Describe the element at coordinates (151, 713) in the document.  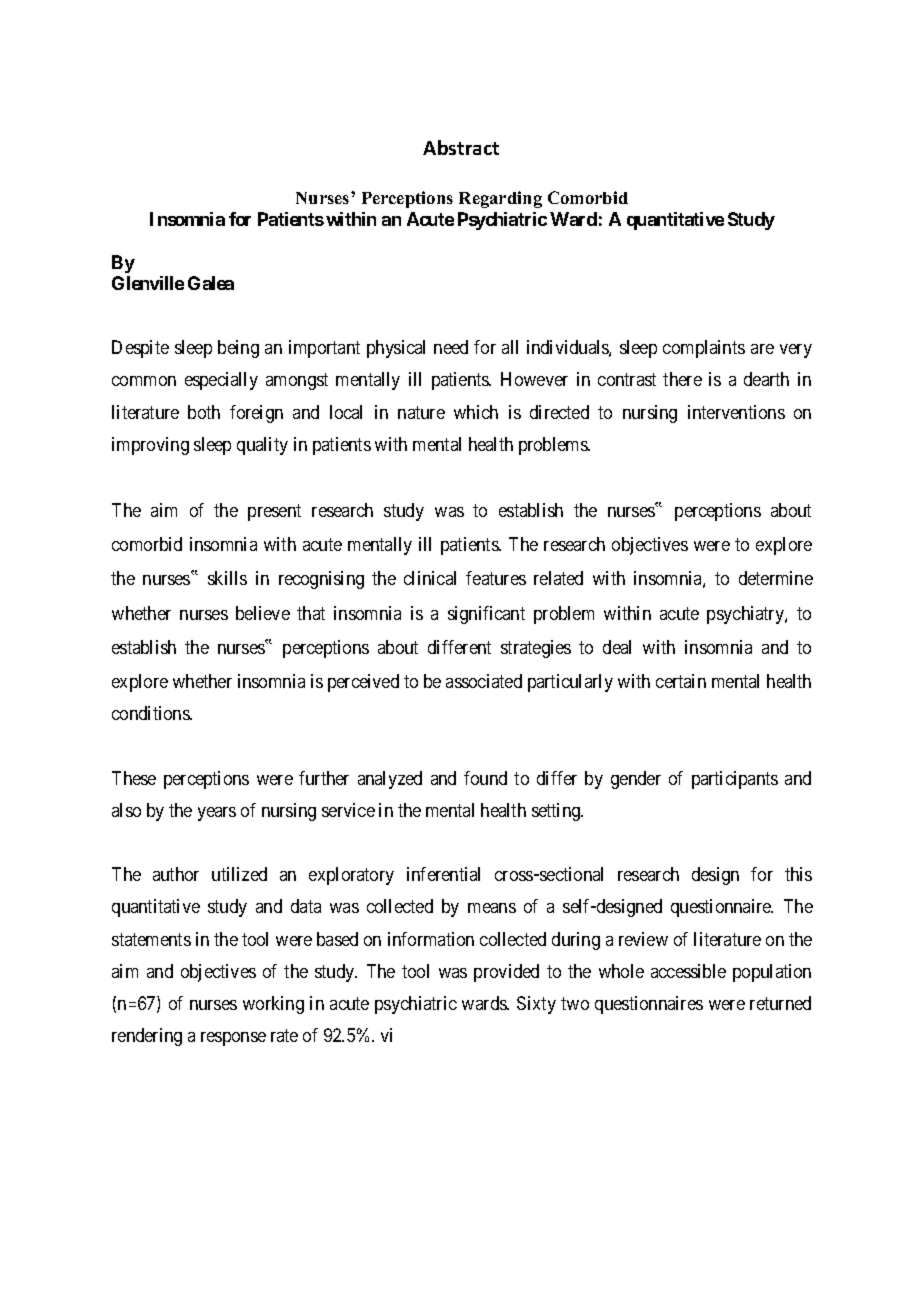
I see `conditions` at that location.
